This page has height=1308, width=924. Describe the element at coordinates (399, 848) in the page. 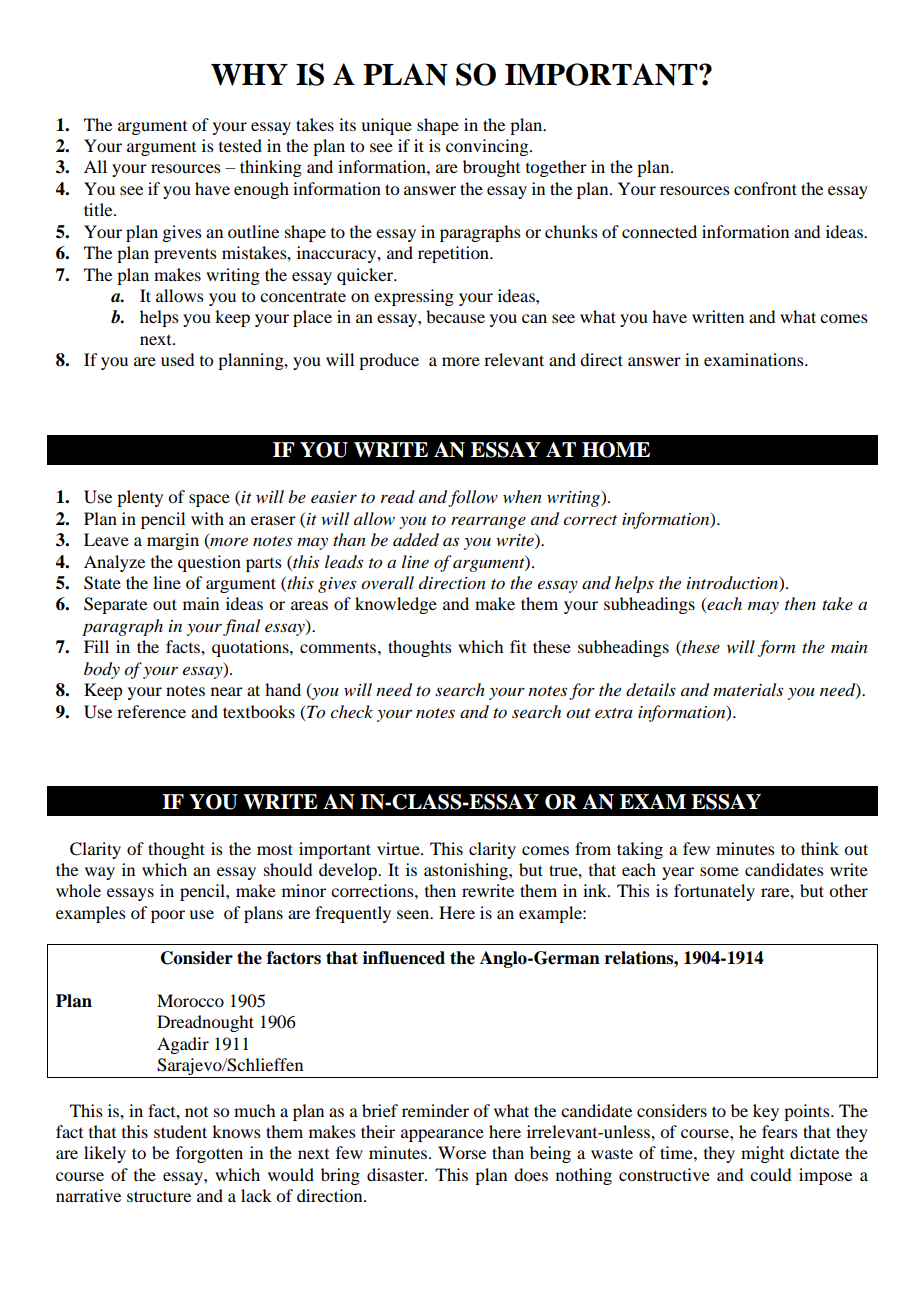

I see `virtue` at that location.
